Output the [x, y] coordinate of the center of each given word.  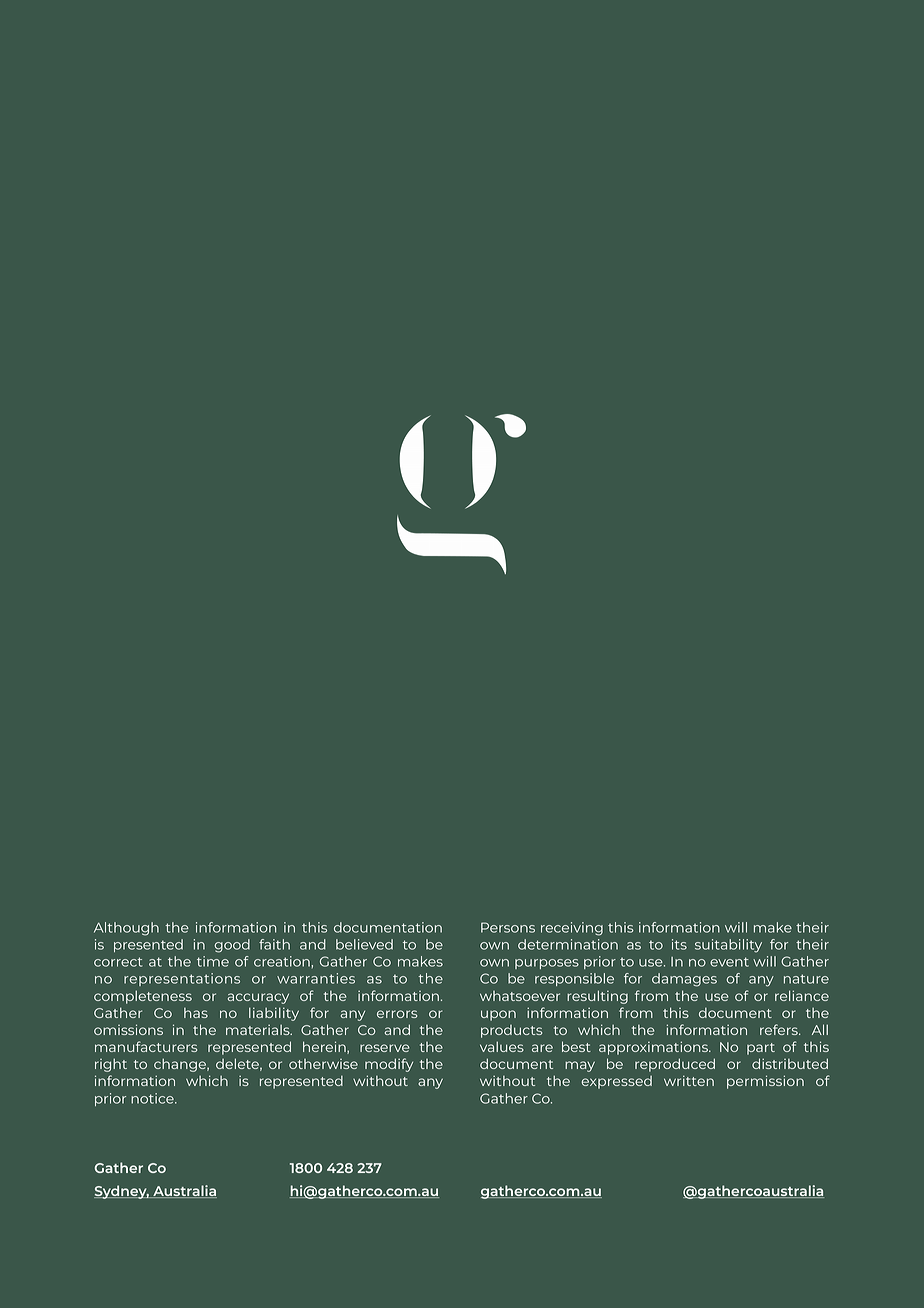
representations [182, 979]
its [679, 944]
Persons [508, 927]
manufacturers [146, 1046]
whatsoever [520, 996]
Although [126, 929]
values [502, 1046]
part [761, 1049]
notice [153, 1098]
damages [684, 980]
